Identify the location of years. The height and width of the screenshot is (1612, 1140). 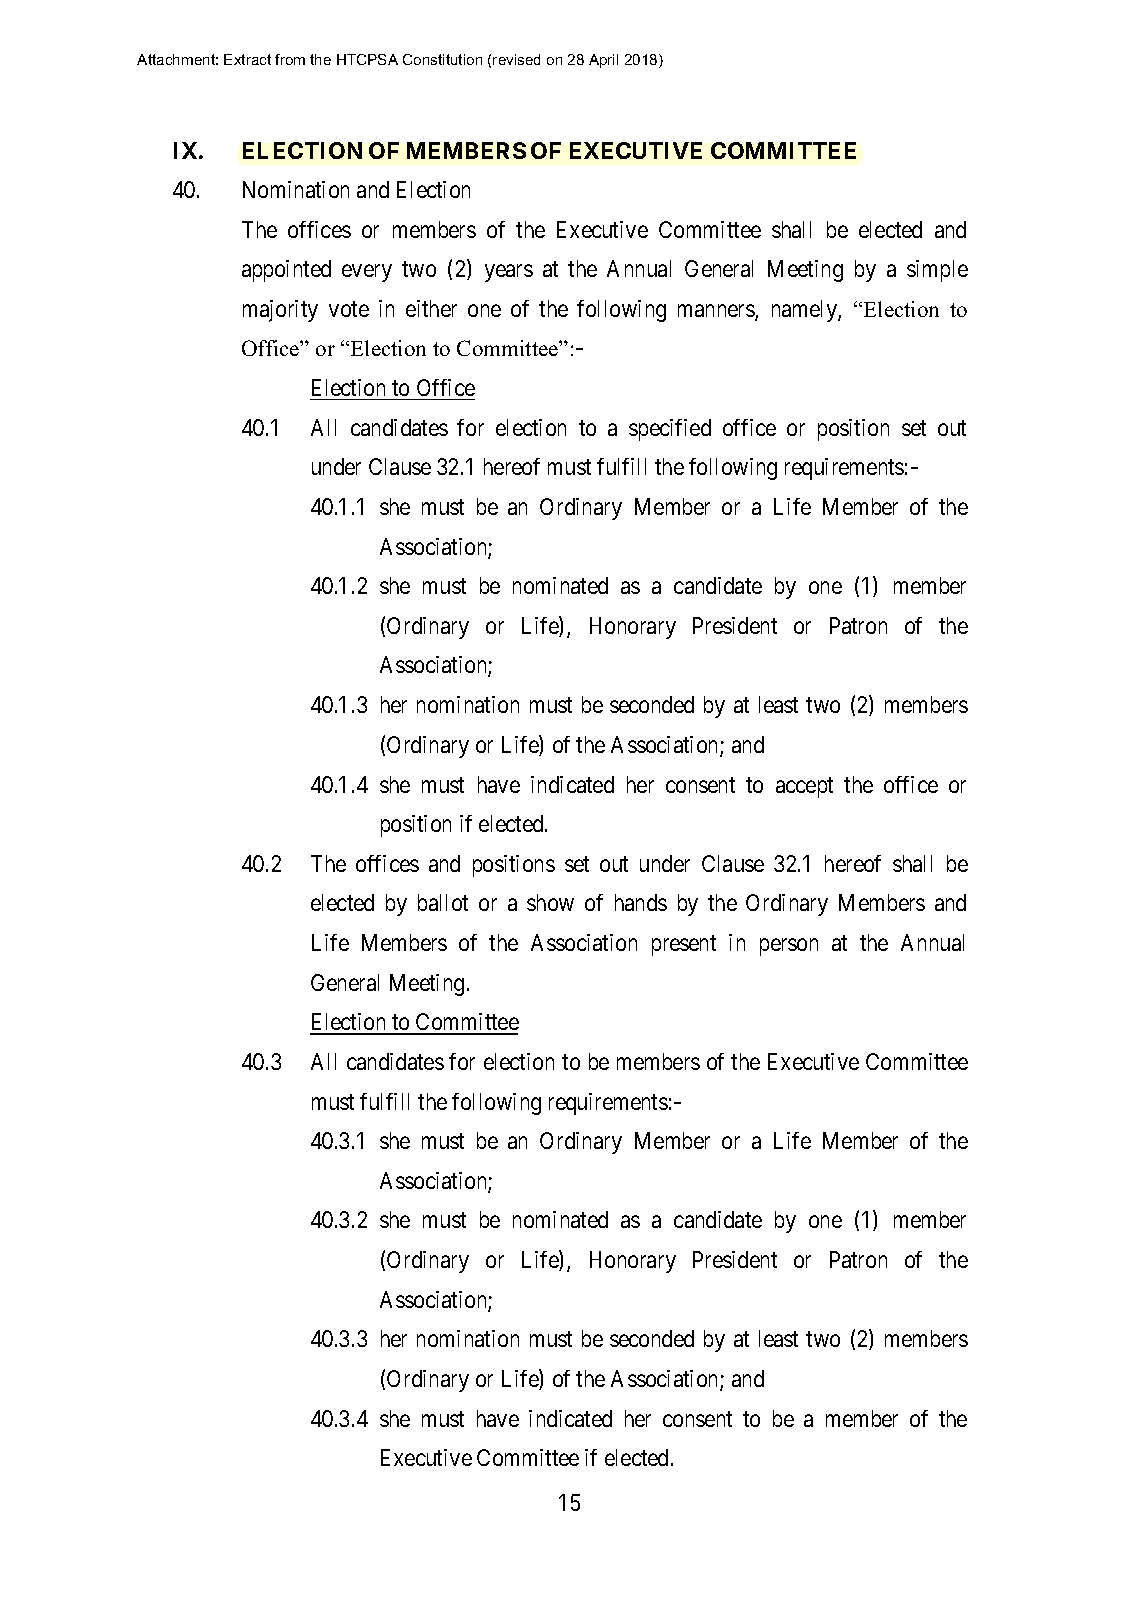
(509, 273).
